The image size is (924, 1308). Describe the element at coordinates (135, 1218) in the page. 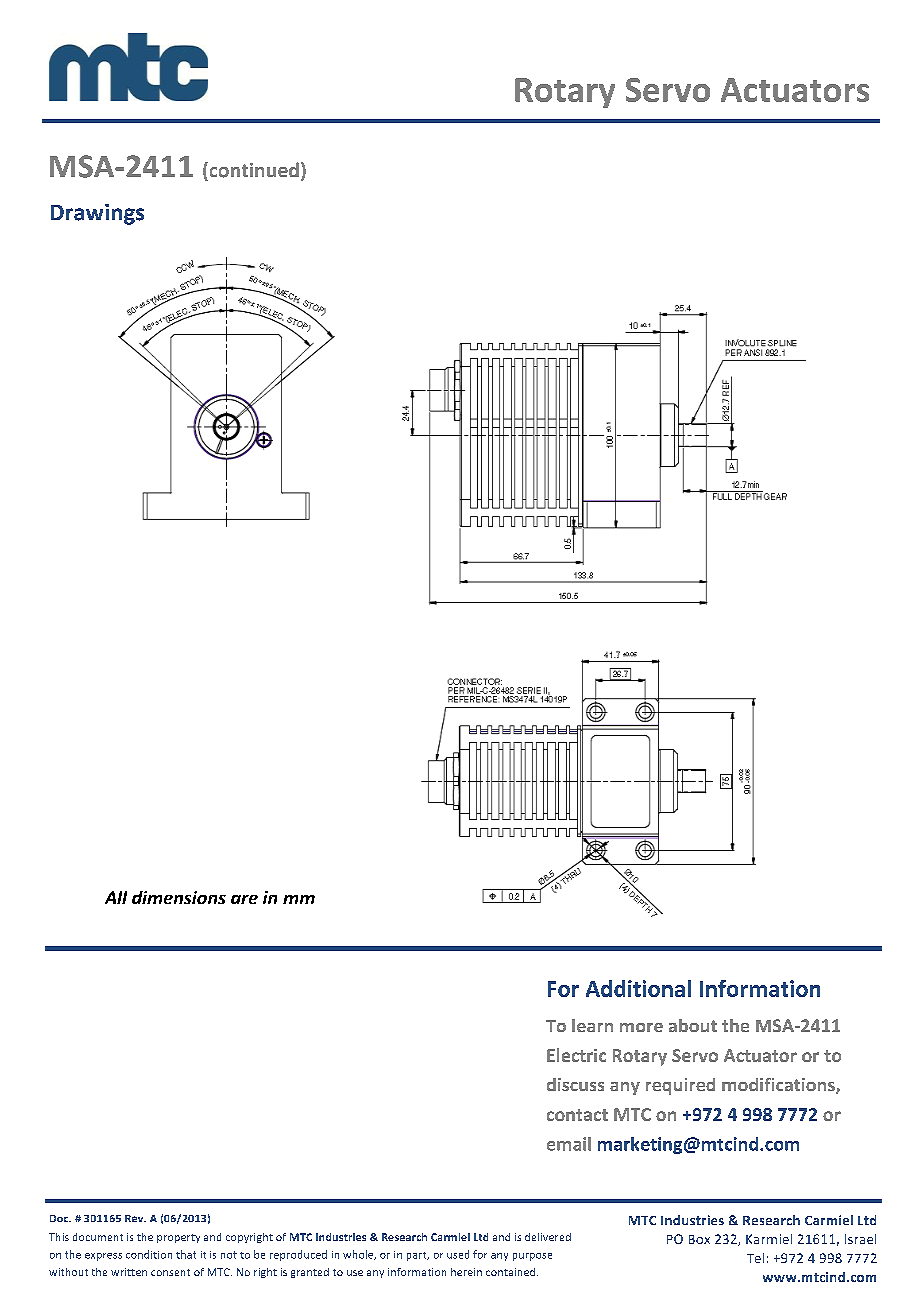

I see `Rev` at that location.
